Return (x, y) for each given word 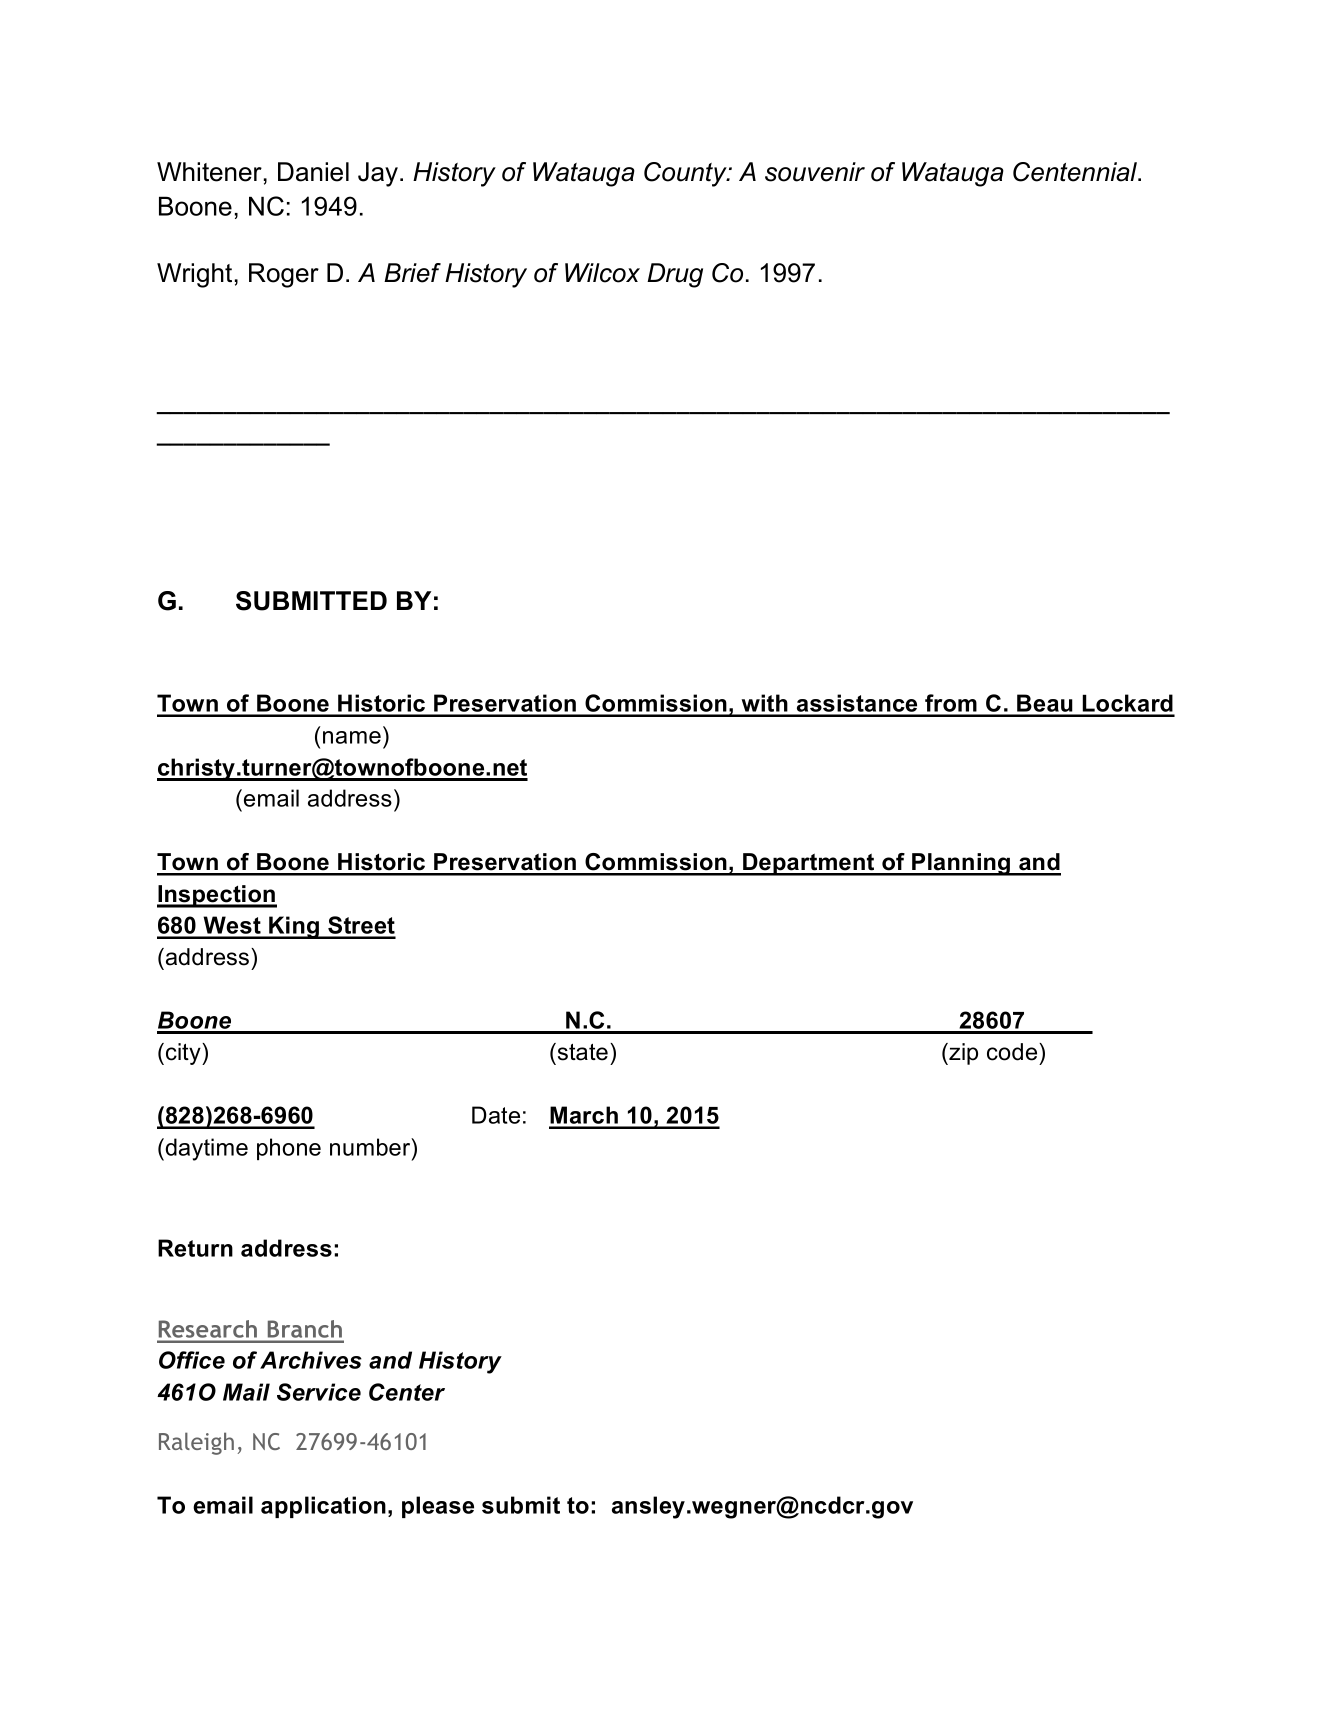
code (1013, 1052)
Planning (961, 864)
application (323, 1507)
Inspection (217, 896)
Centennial (1076, 172)
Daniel (313, 172)
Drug (675, 275)
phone (289, 1149)
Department (809, 864)
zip (962, 1054)
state (581, 1052)
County (686, 174)
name (352, 737)
